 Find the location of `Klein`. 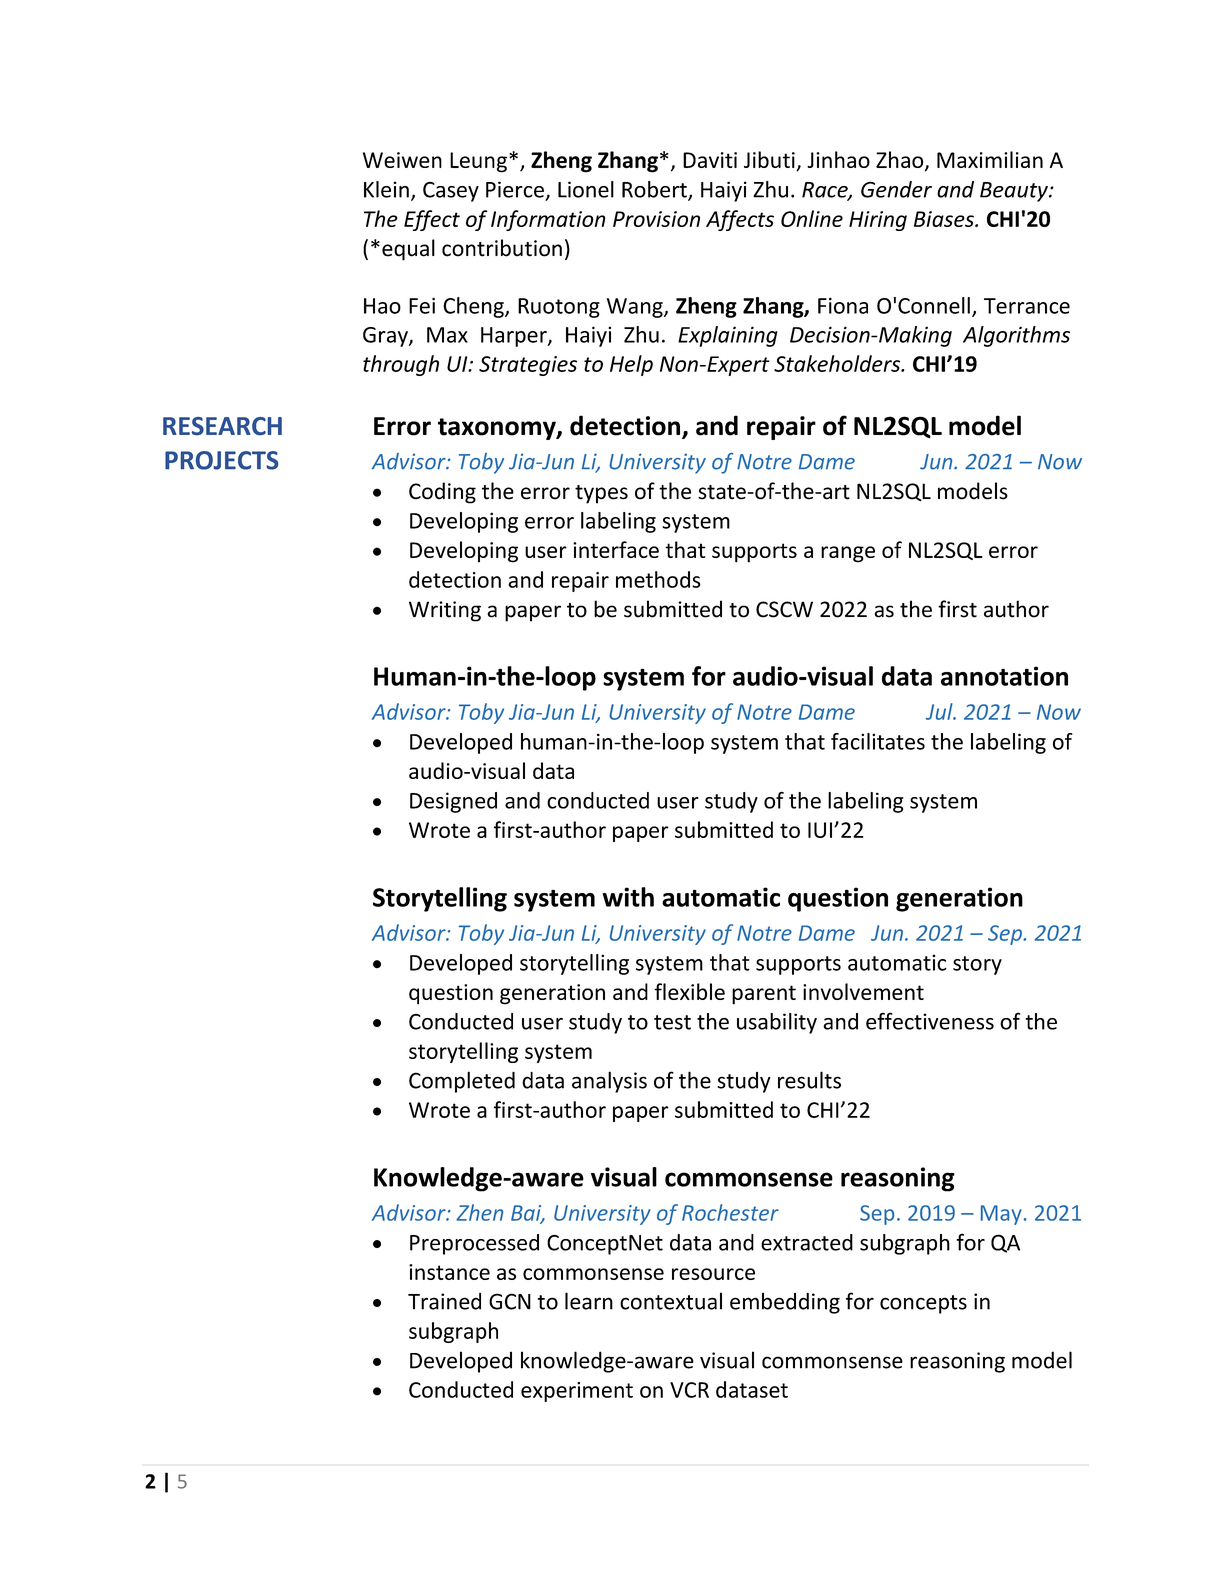

Klein is located at coordinates (386, 189).
